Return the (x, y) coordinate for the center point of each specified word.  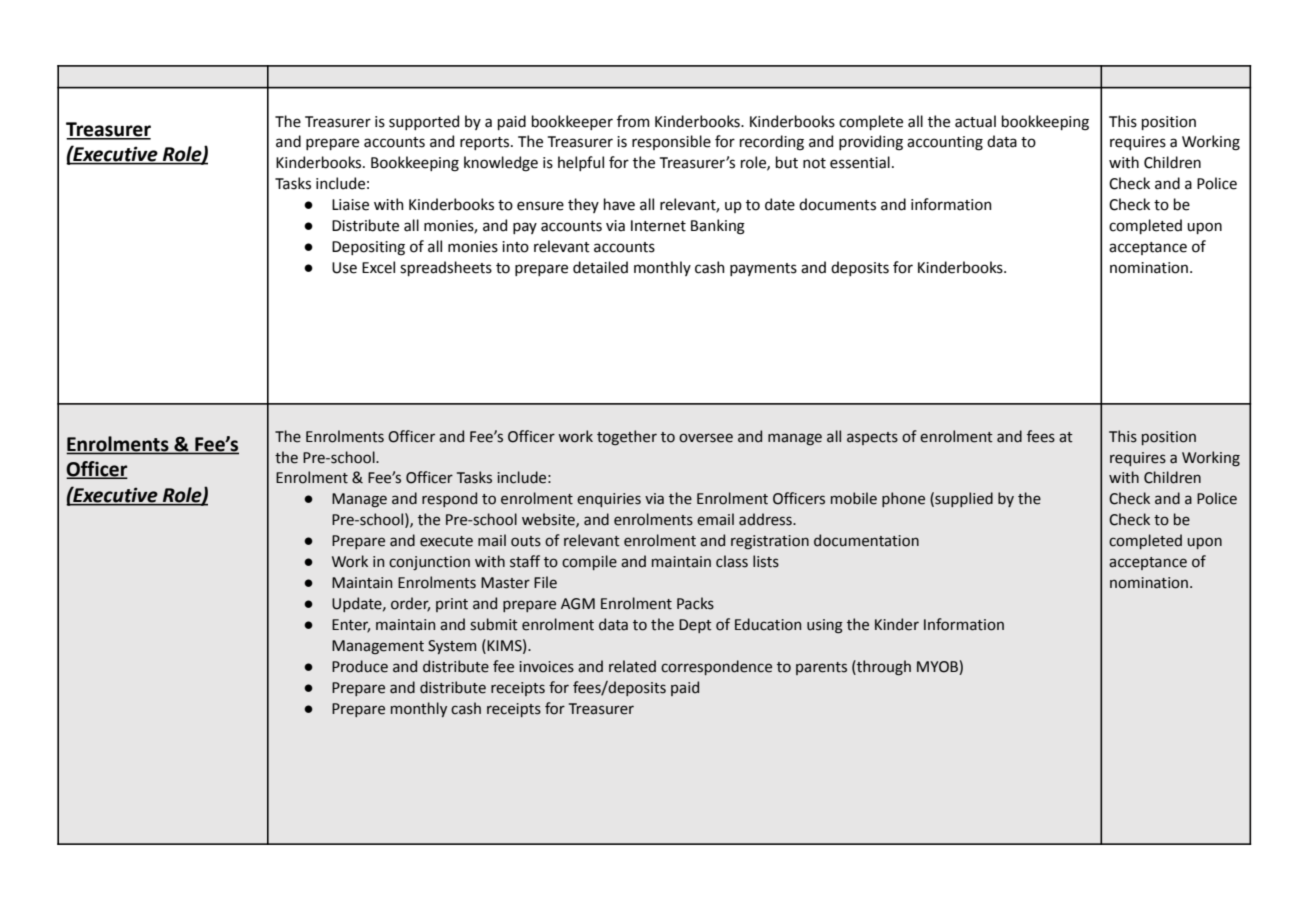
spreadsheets (446, 268)
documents (837, 204)
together (627, 437)
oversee (706, 438)
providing (871, 143)
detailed (600, 267)
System (452, 647)
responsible (671, 142)
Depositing (368, 248)
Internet (658, 226)
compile (589, 562)
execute (446, 541)
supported (424, 122)
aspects (872, 438)
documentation (866, 540)
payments (763, 269)
